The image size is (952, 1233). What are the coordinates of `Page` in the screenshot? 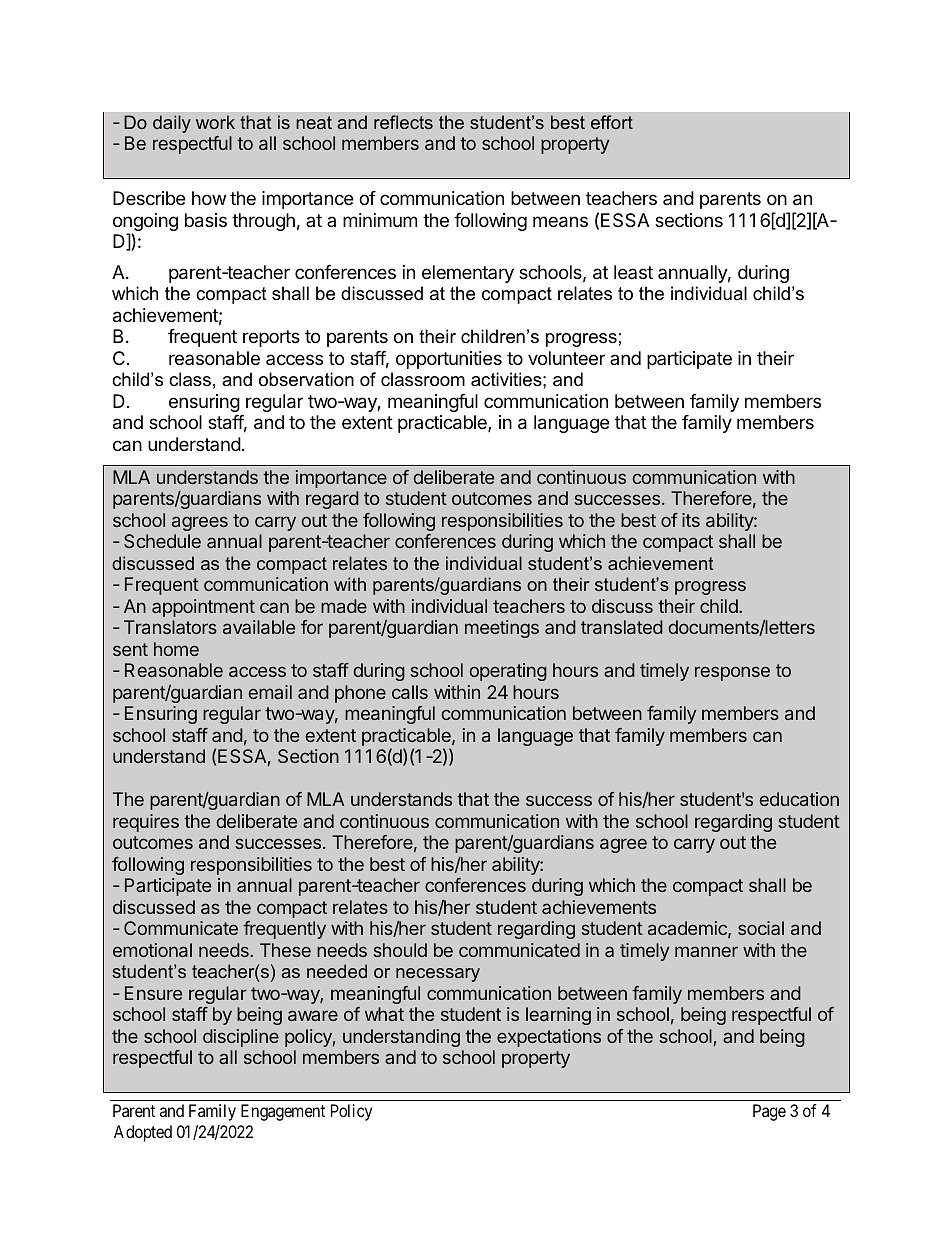 It's located at (769, 1112).
